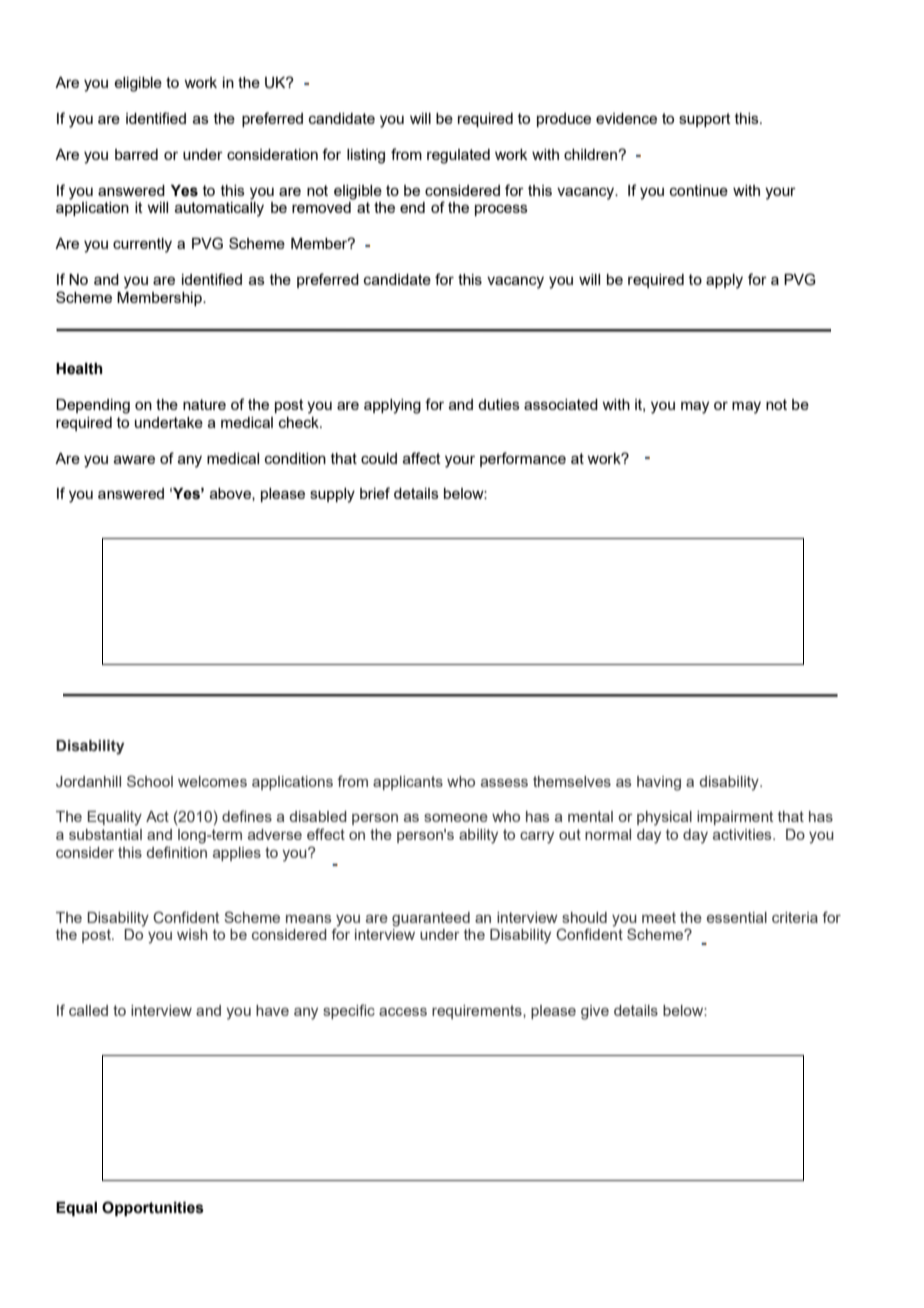 The width and height of the document is (924, 1308). What do you see at coordinates (595, 1012) in the document?
I see `give` at bounding box center [595, 1012].
